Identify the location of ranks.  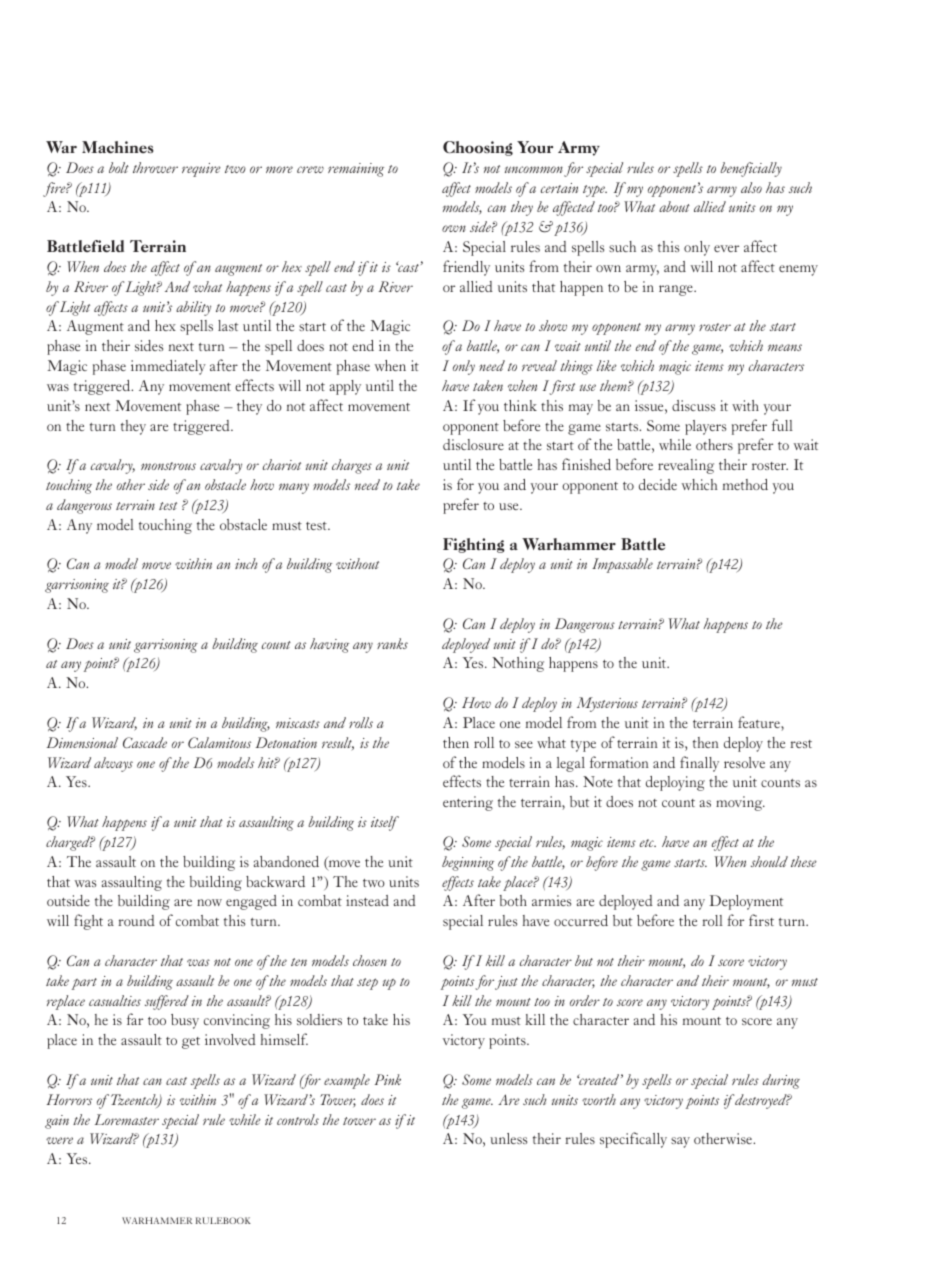
(392, 643).
